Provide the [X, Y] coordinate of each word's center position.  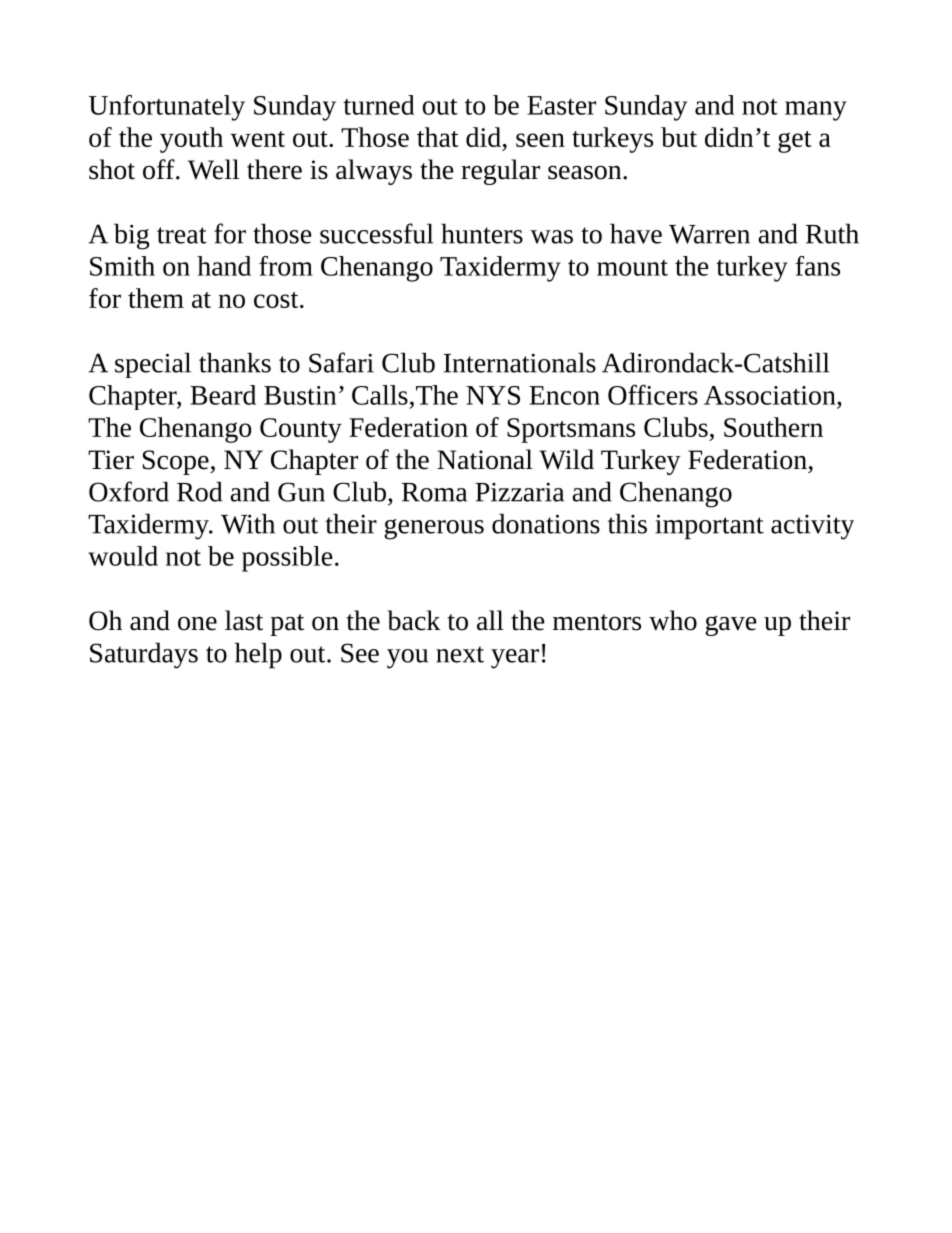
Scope [177, 462]
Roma [434, 492]
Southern [773, 427]
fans [817, 266]
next [460, 654]
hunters [482, 234]
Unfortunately [167, 108]
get [795, 142]
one [197, 624]
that [438, 137]
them [156, 298]
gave [731, 626]
